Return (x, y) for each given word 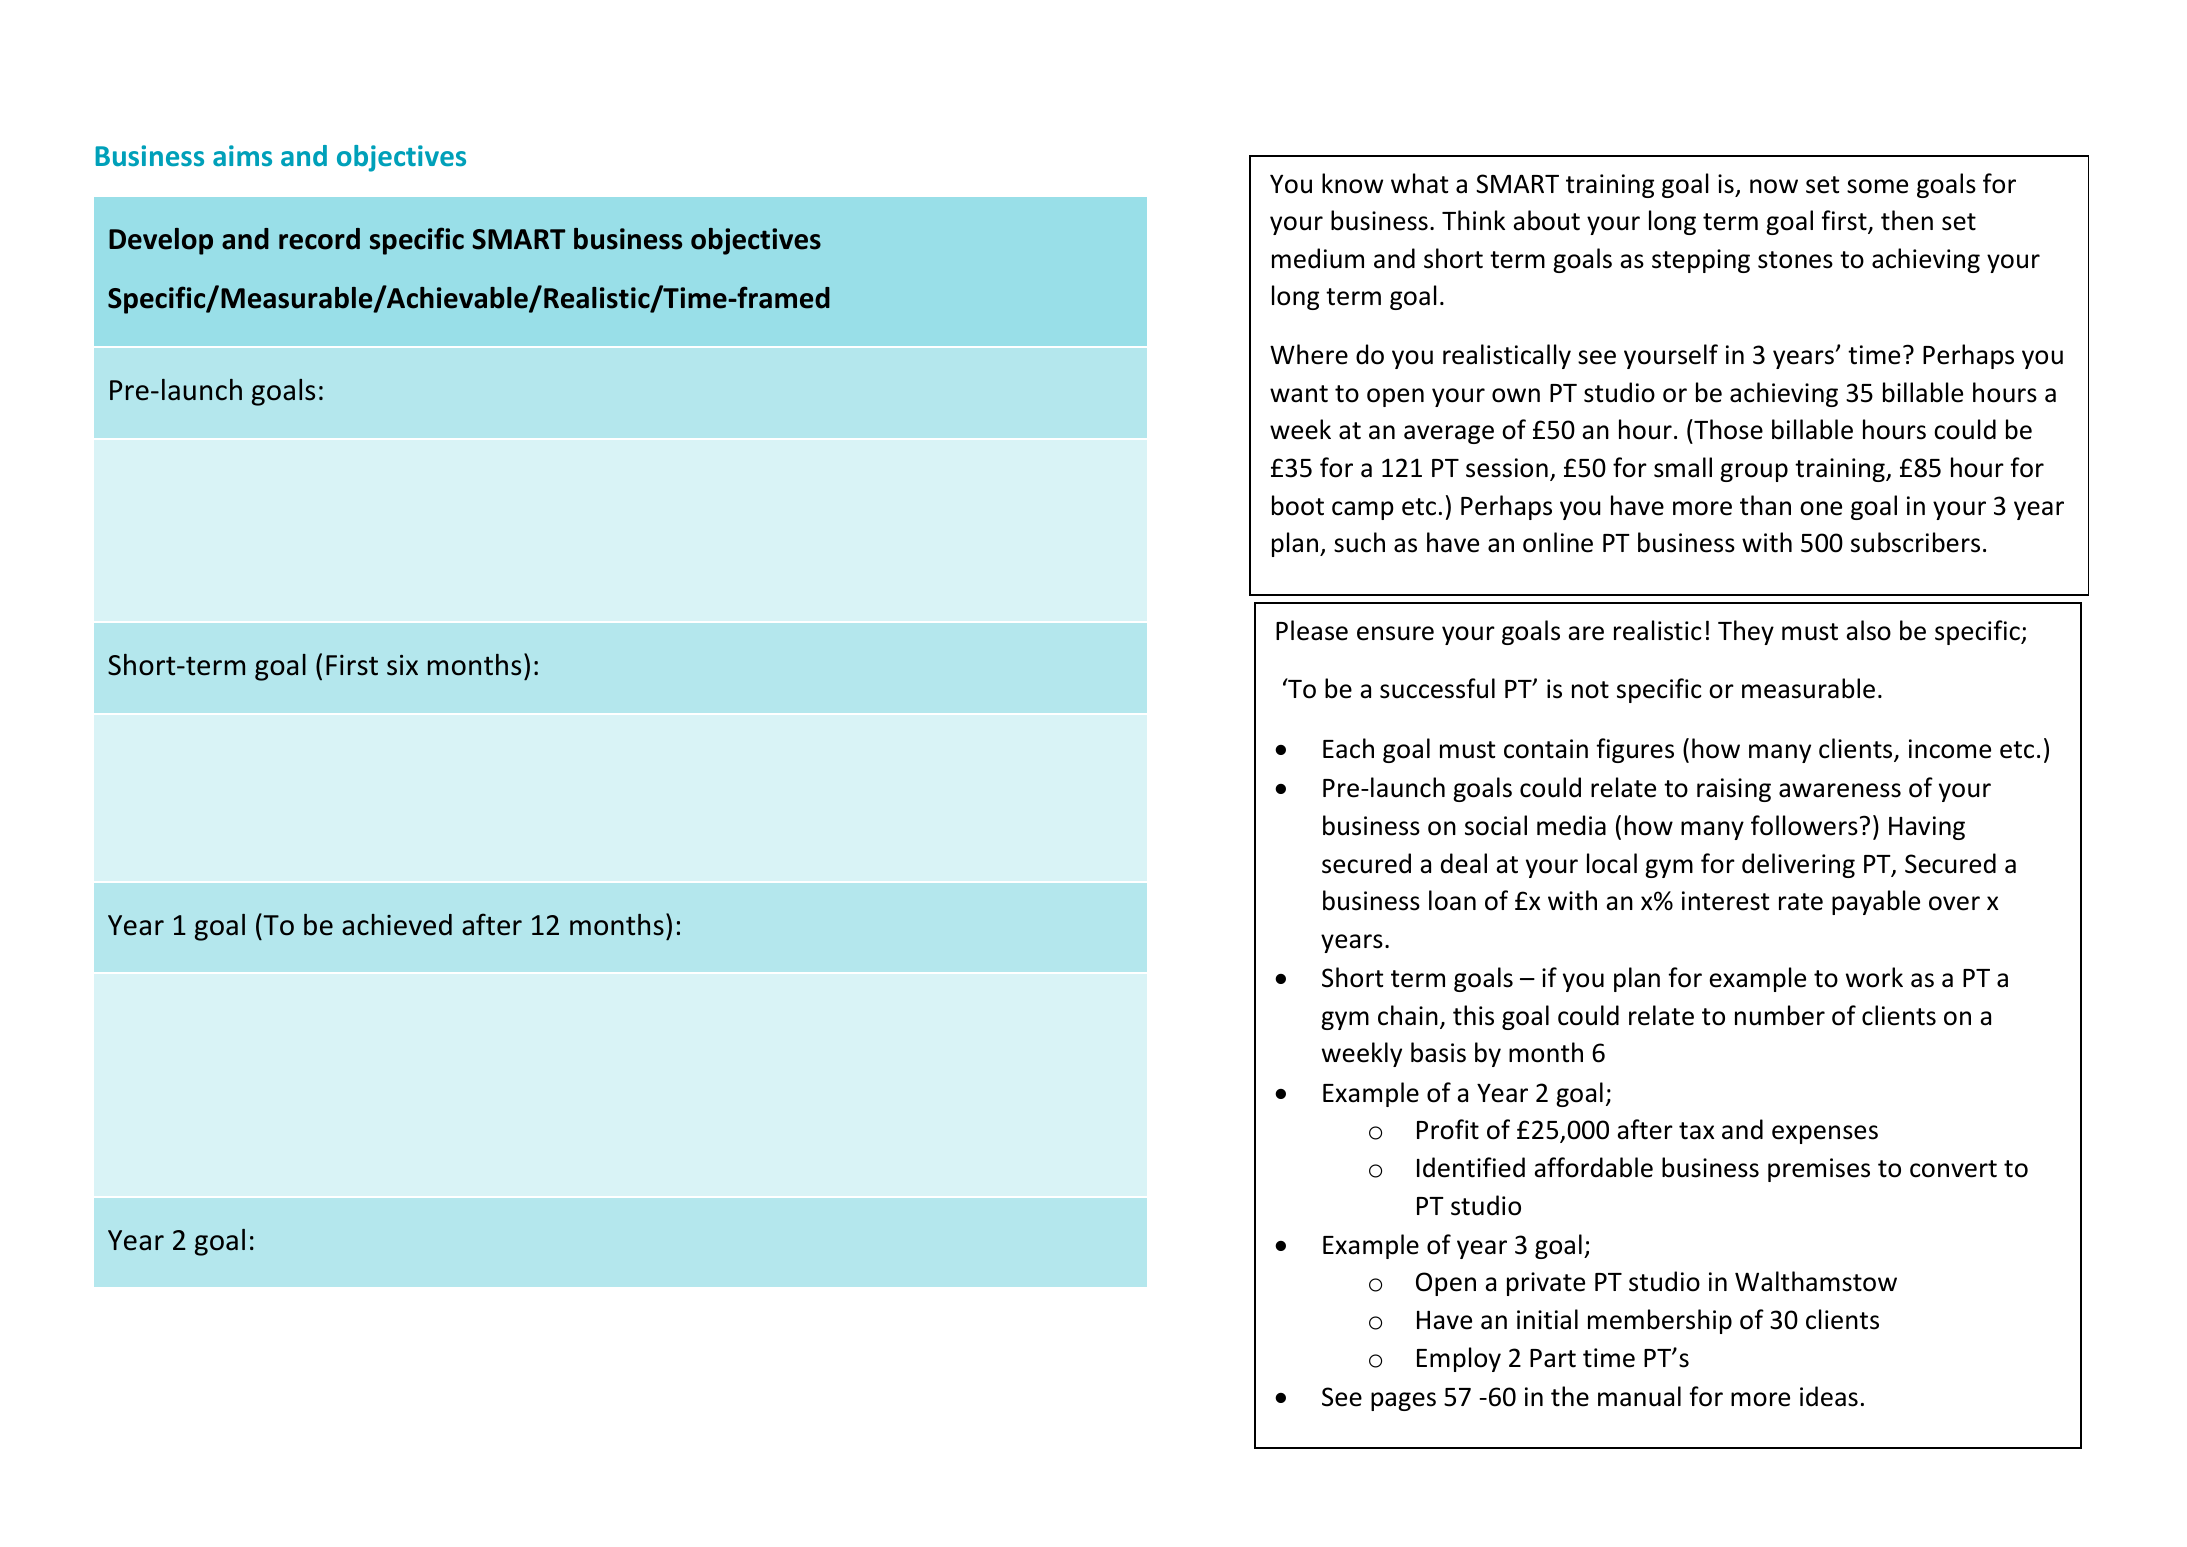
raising (1734, 790)
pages (1403, 1401)
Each (1348, 748)
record (319, 239)
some (1877, 186)
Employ (1459, 1359)
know (1352, 183)
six (402, 665)
